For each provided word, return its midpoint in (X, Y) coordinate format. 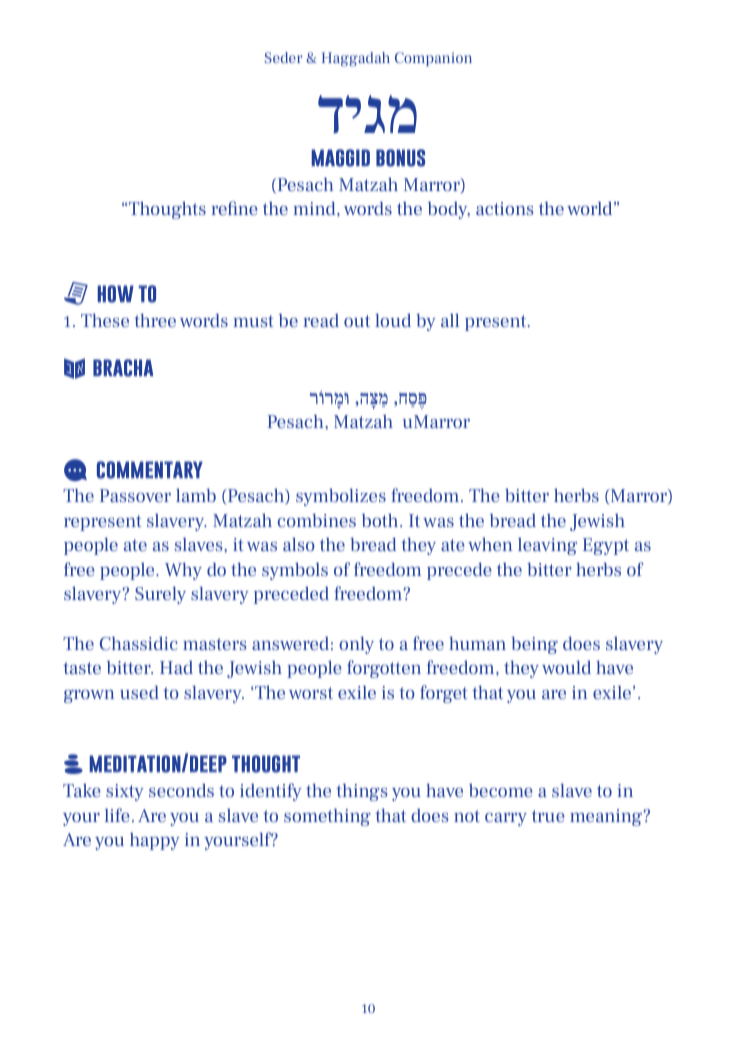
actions (505, 208)
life (117, 815)
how (115, 294)
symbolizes (341, 497)
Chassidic (139, 643)
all (450, 320)
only (356, 645)
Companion (433, 59)
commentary (150, 470)
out (357, 321)
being (534, 645)
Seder (284, 57)
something (327, 817)
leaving (547, 546)
